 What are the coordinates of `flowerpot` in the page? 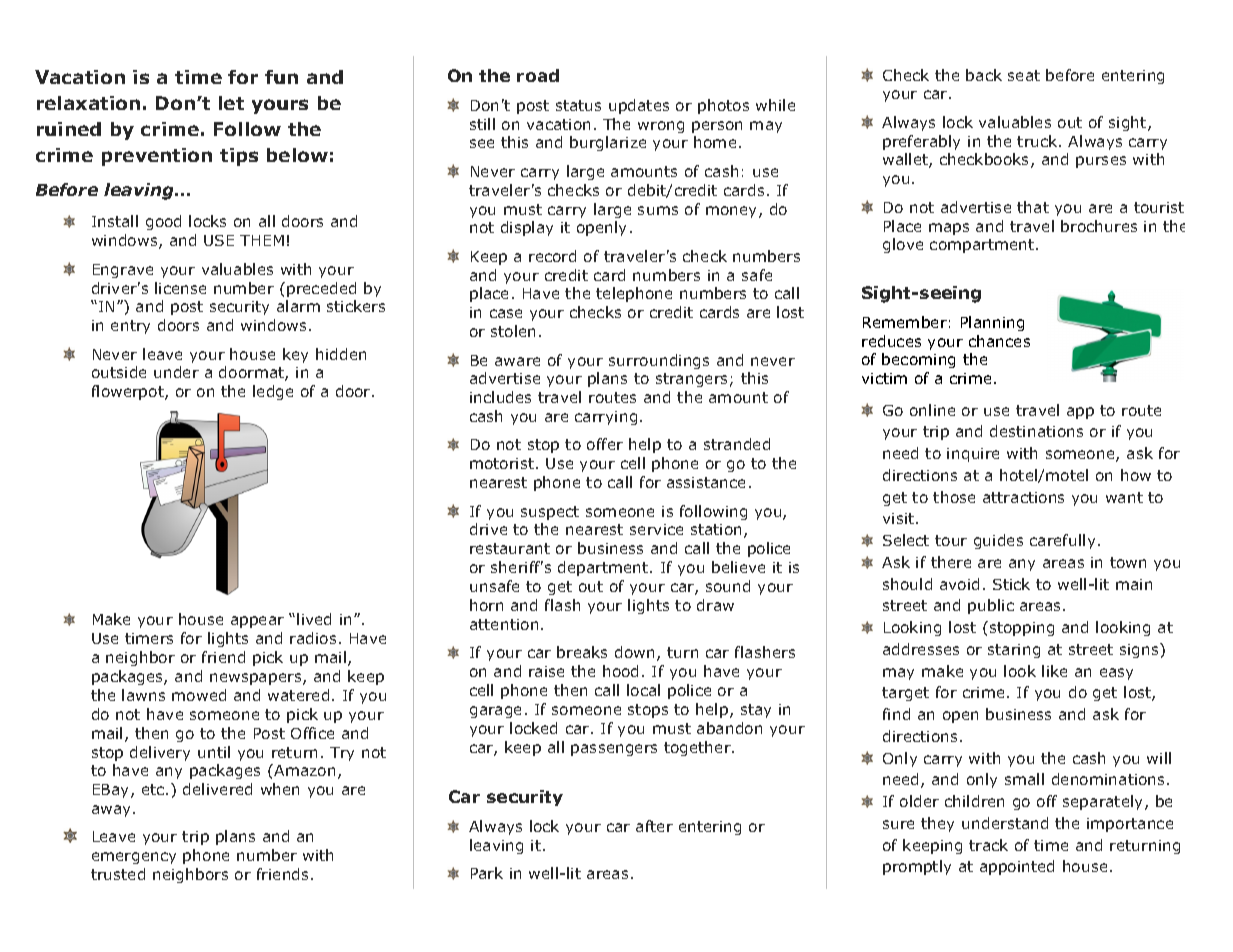 It's located at (129, 392).
